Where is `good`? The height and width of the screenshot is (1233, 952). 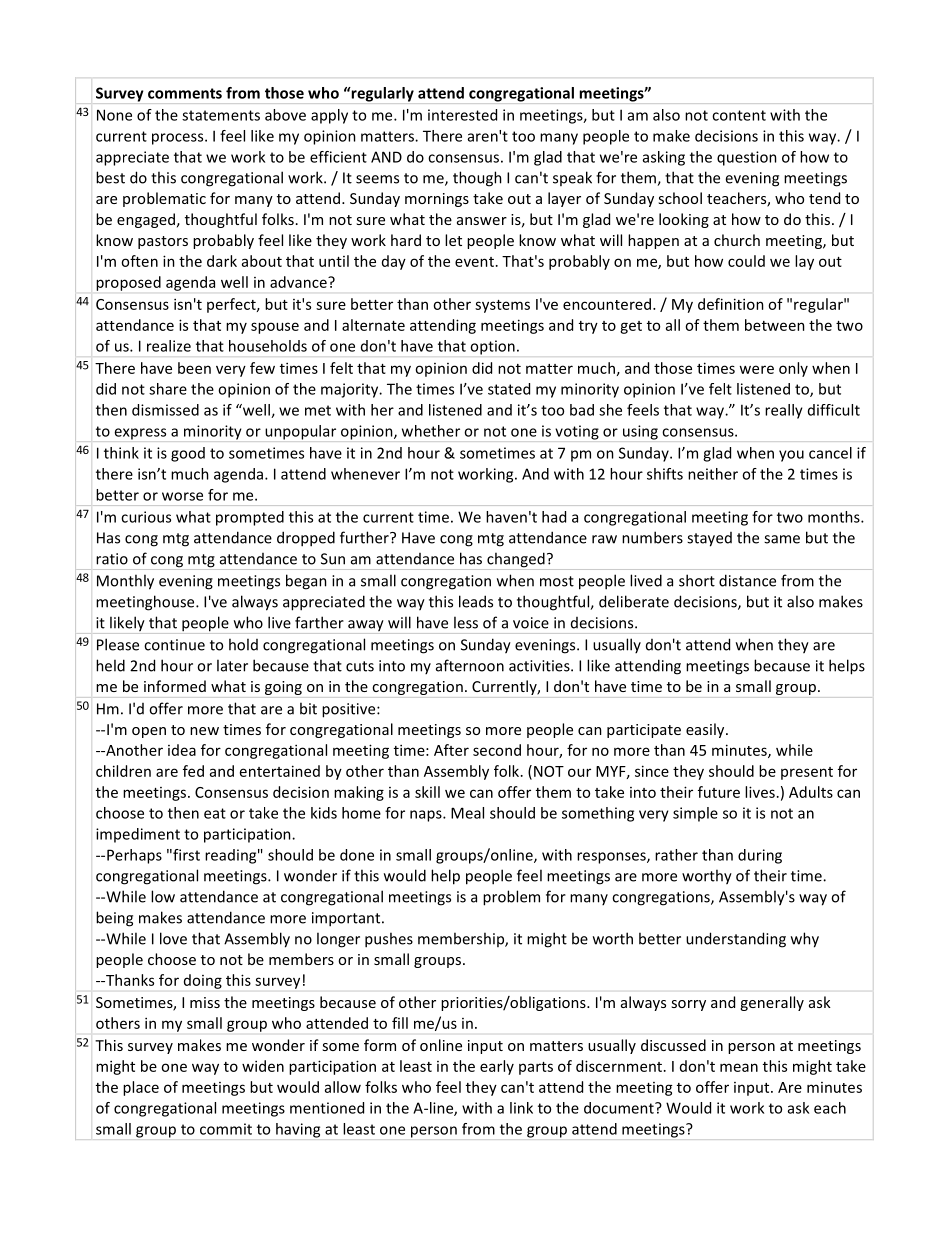 good is located at coordinates (188, 454).
